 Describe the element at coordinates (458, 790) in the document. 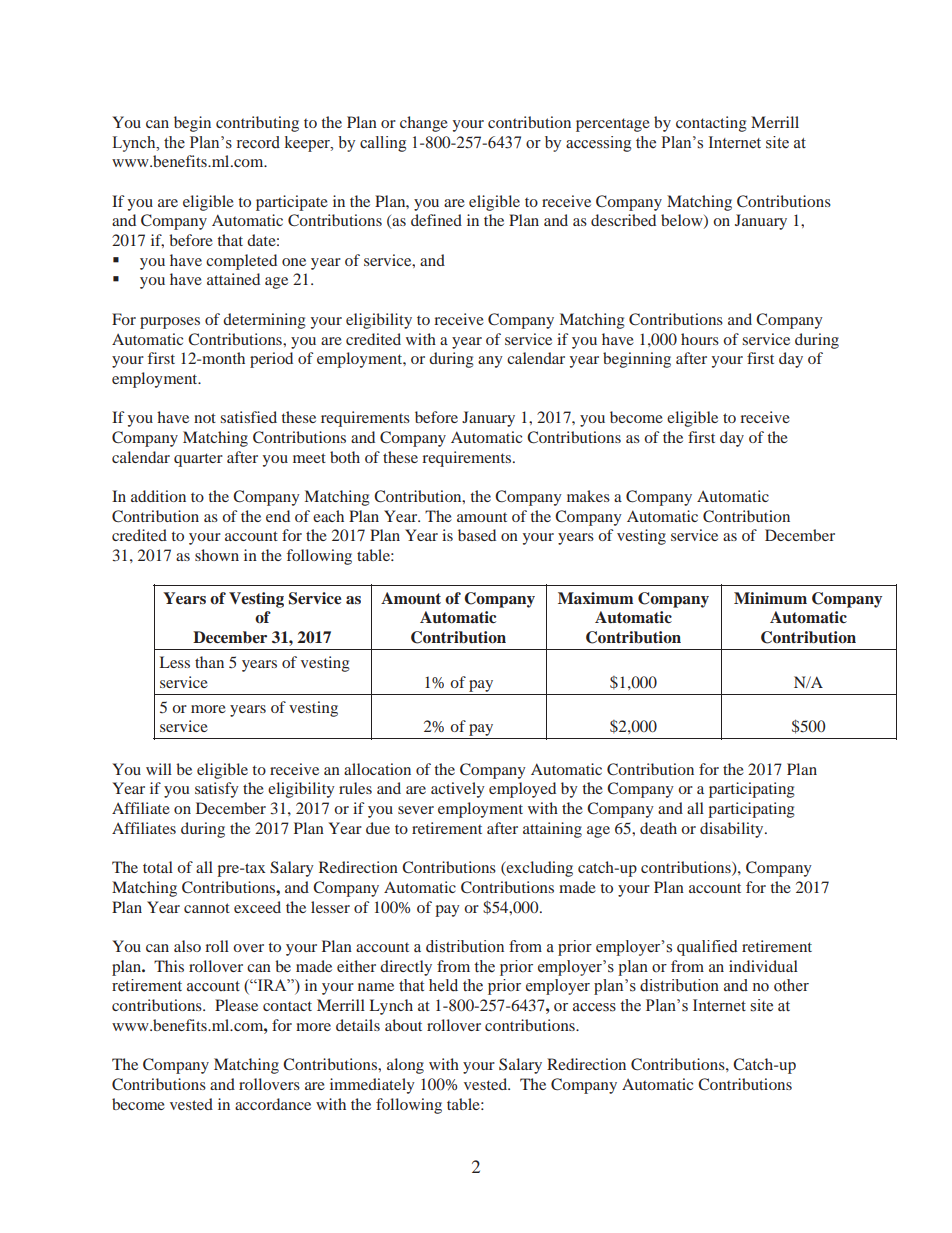

I see `actively` at that location.
